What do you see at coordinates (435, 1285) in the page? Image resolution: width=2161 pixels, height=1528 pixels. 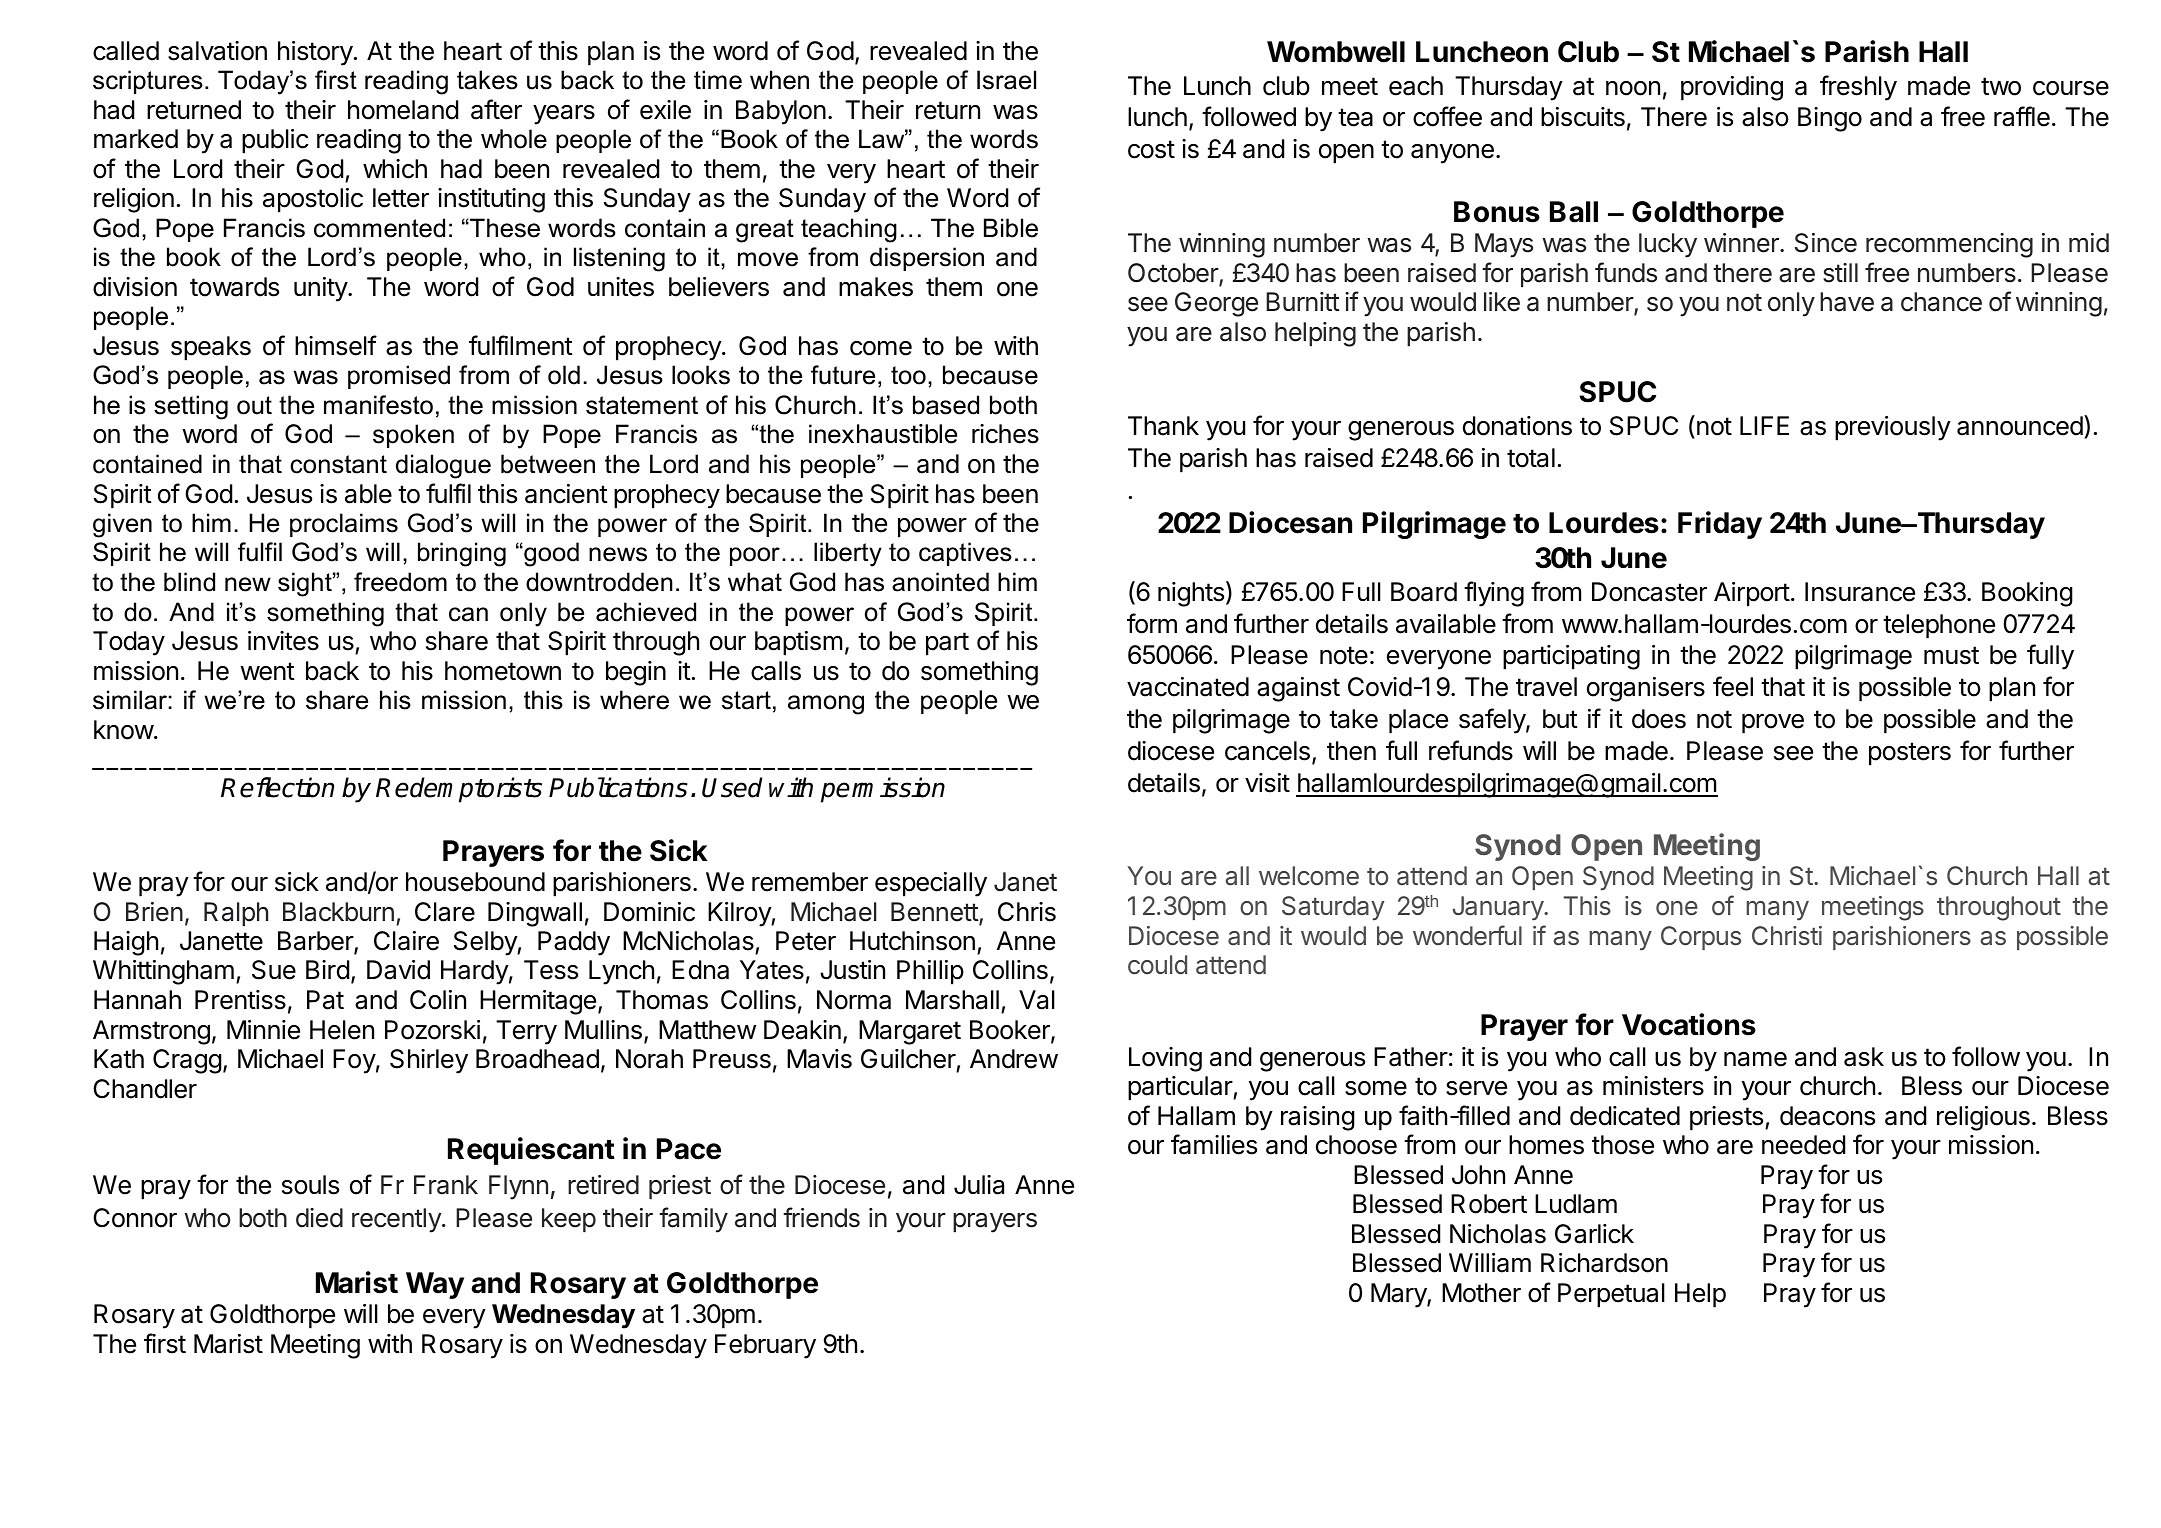 I see `Way` at bounding box center [435, 1285].
